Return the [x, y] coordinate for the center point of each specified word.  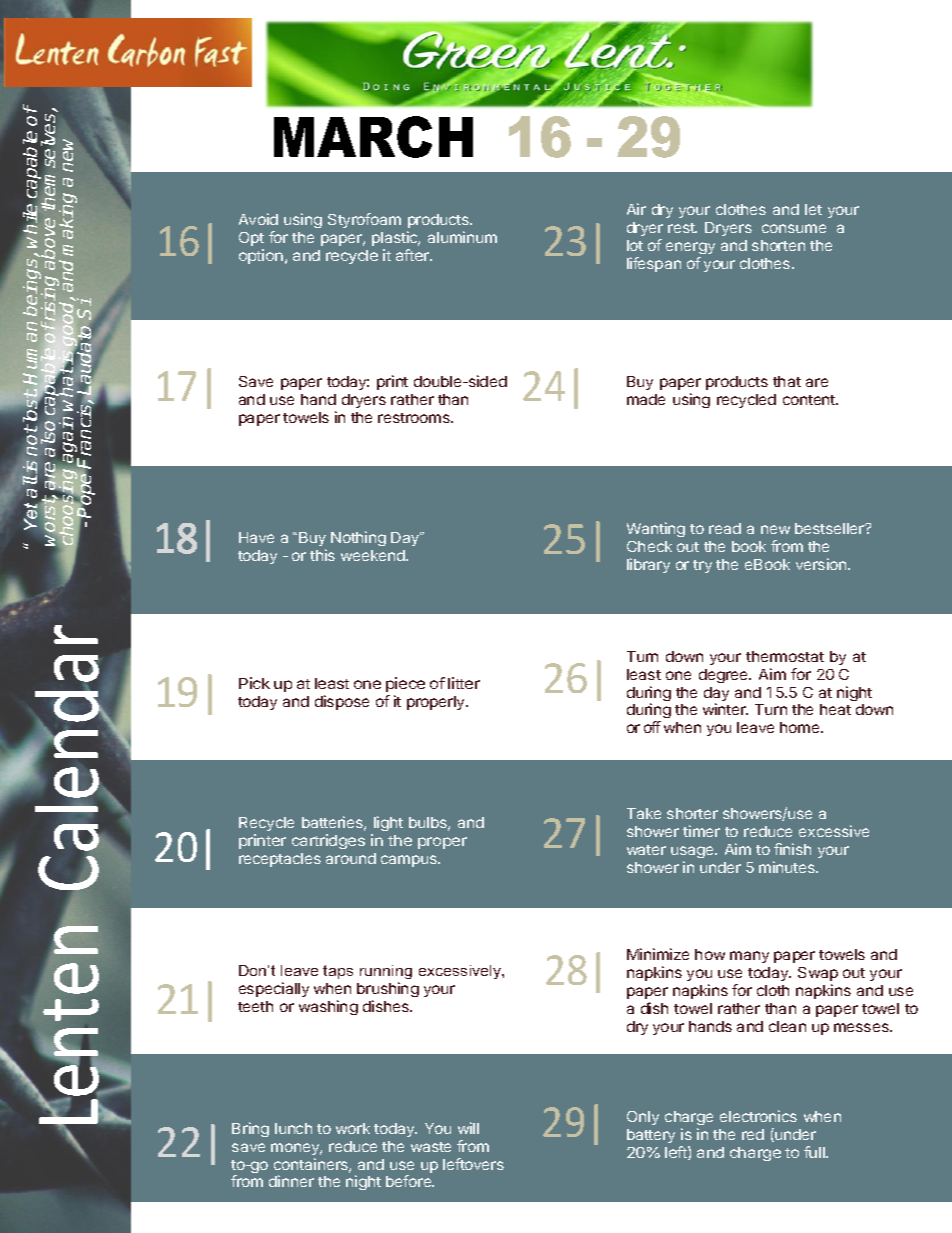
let [813, 209]
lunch [293, 1128]
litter [464, 683]
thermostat [785, 656]
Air [636, 209]
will [468, 1128]
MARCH [373, 137]
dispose [342, 702]
